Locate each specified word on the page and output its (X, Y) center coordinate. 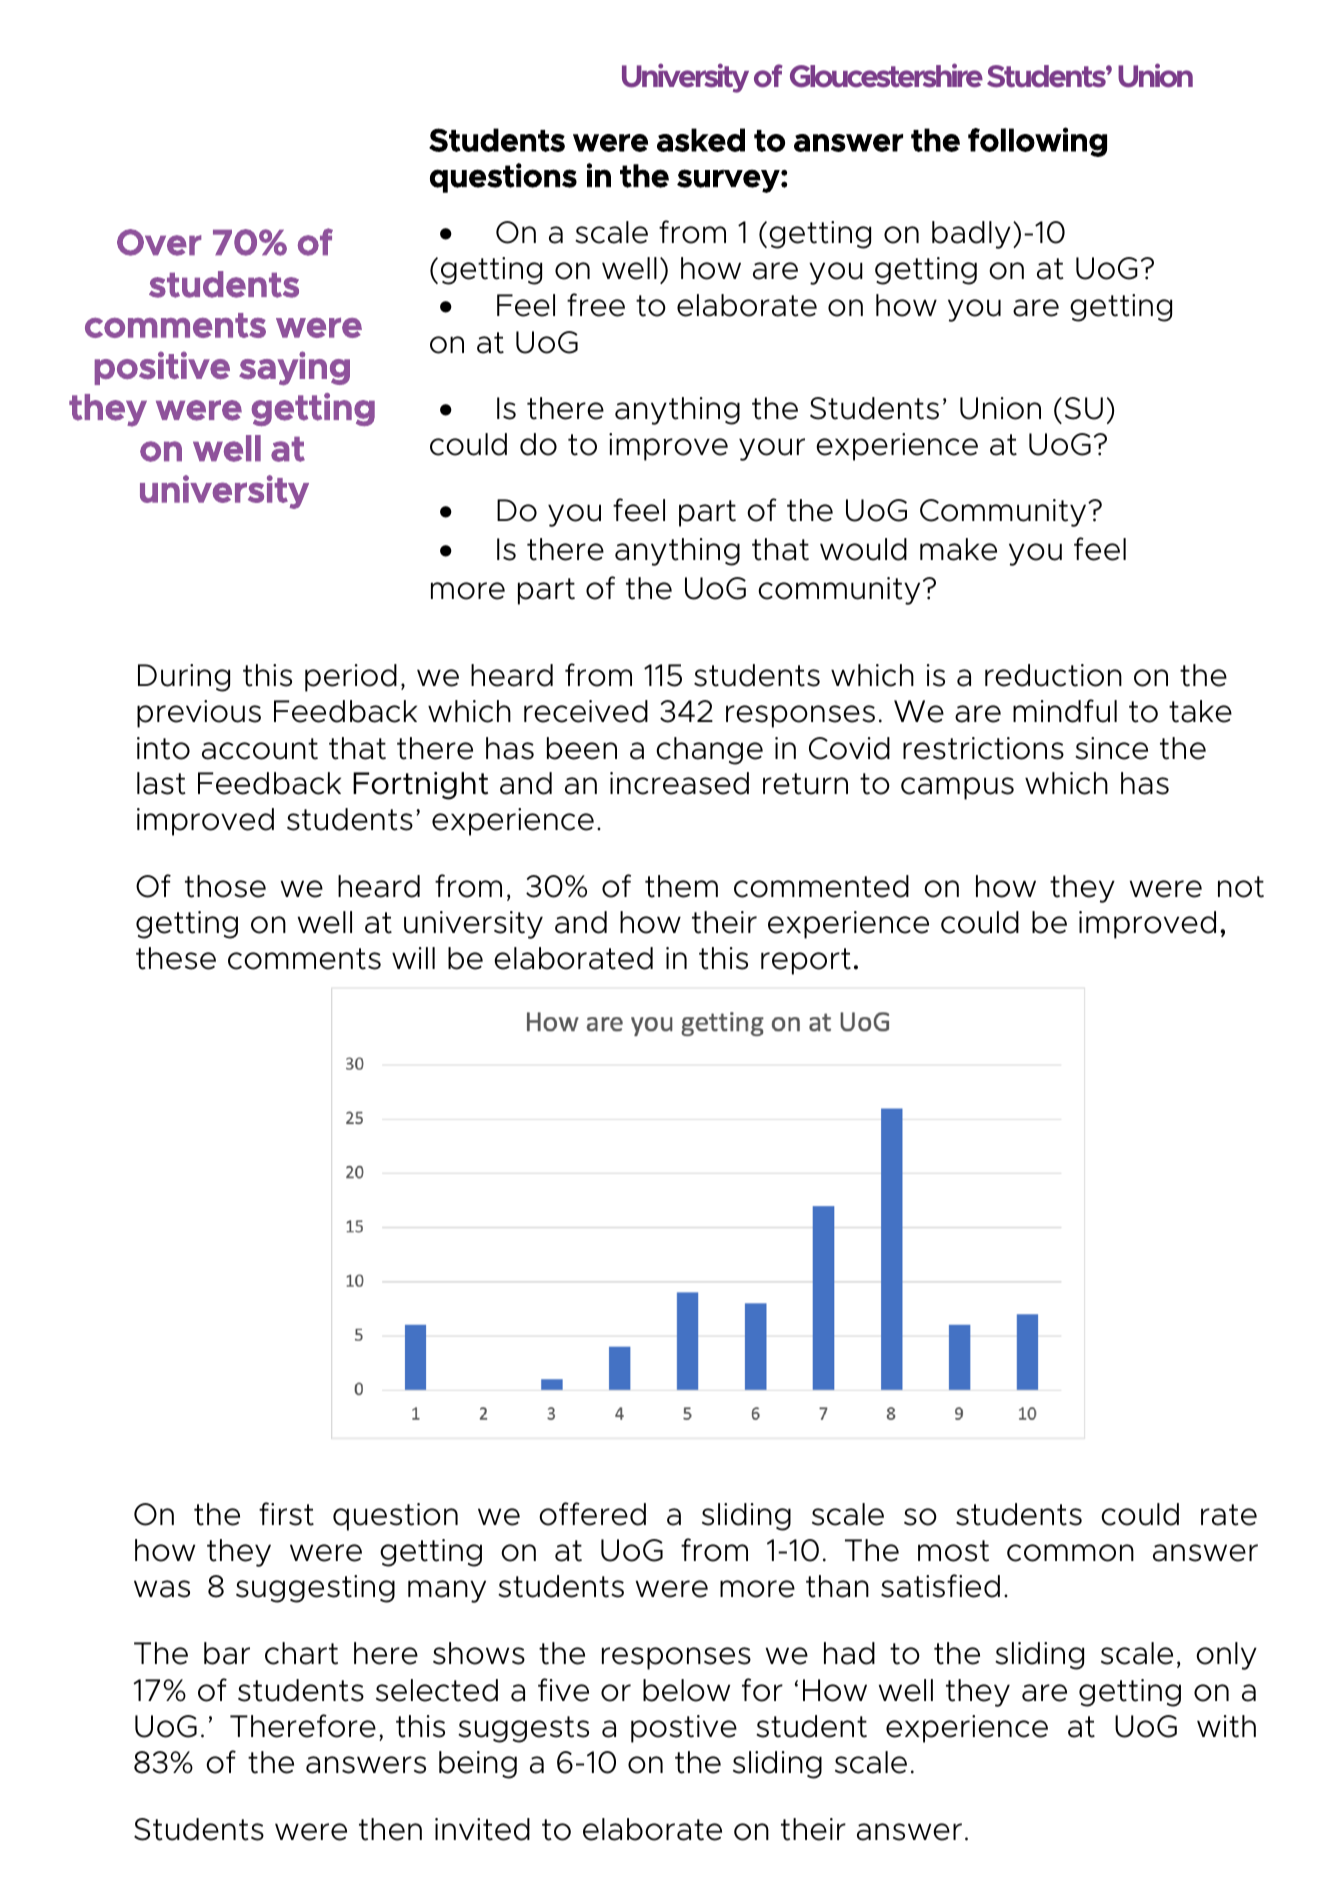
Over (159, 242)
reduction (1053, 675)
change (709, 751)
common (1070, 1553)
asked (701, 140)
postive (684, 1729)
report (806, 961)
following (1037, 142)
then (390, 1829)
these (176, 958)
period (351, 678)
